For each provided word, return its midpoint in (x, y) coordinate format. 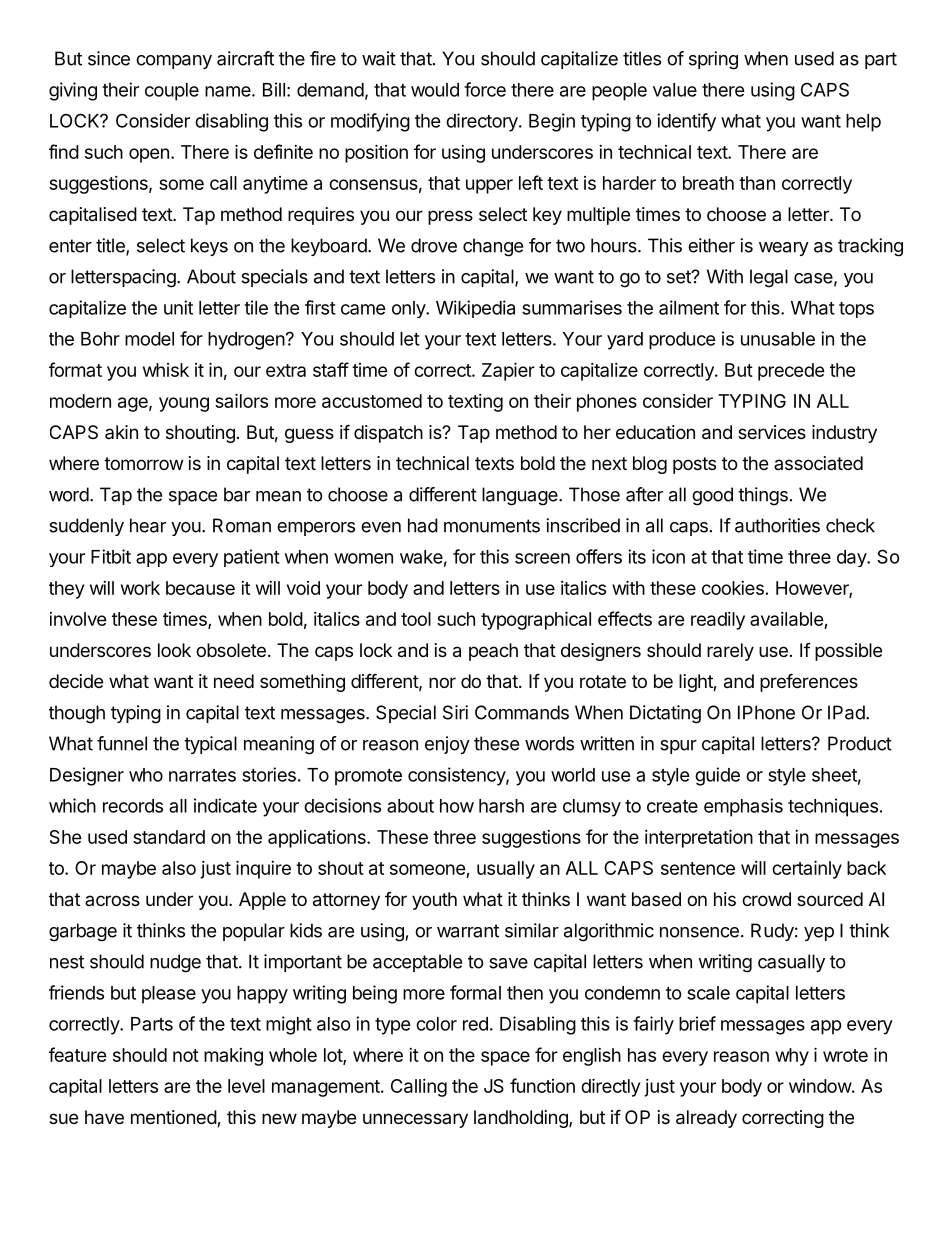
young (184, 404)
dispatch (388, 434)
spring (713, 60)
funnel (122, 743)
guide (717, 776)
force (485, 89)
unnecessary (415, 1120)
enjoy (447, 745)
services (772, 432)
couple (172, 92)
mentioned (174, 1118)
